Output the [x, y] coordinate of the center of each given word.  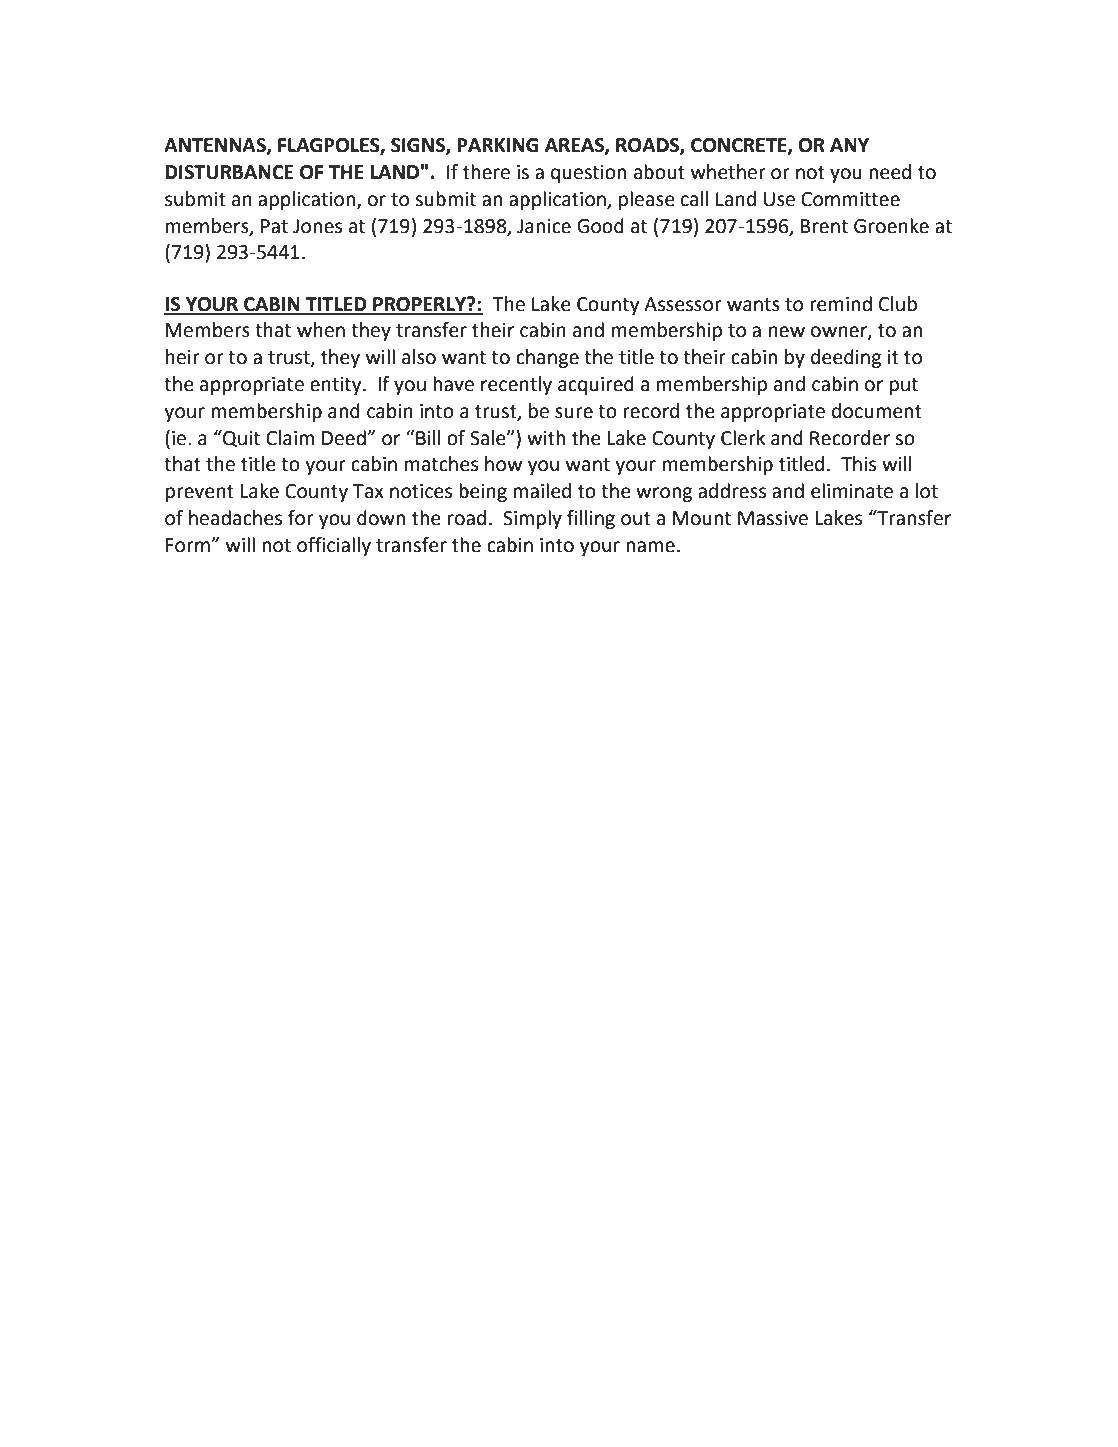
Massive [773, 518]
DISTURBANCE [229, 172]
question [588, 174]
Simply [532, 519]
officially [334, 546]
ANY [849, 145]
